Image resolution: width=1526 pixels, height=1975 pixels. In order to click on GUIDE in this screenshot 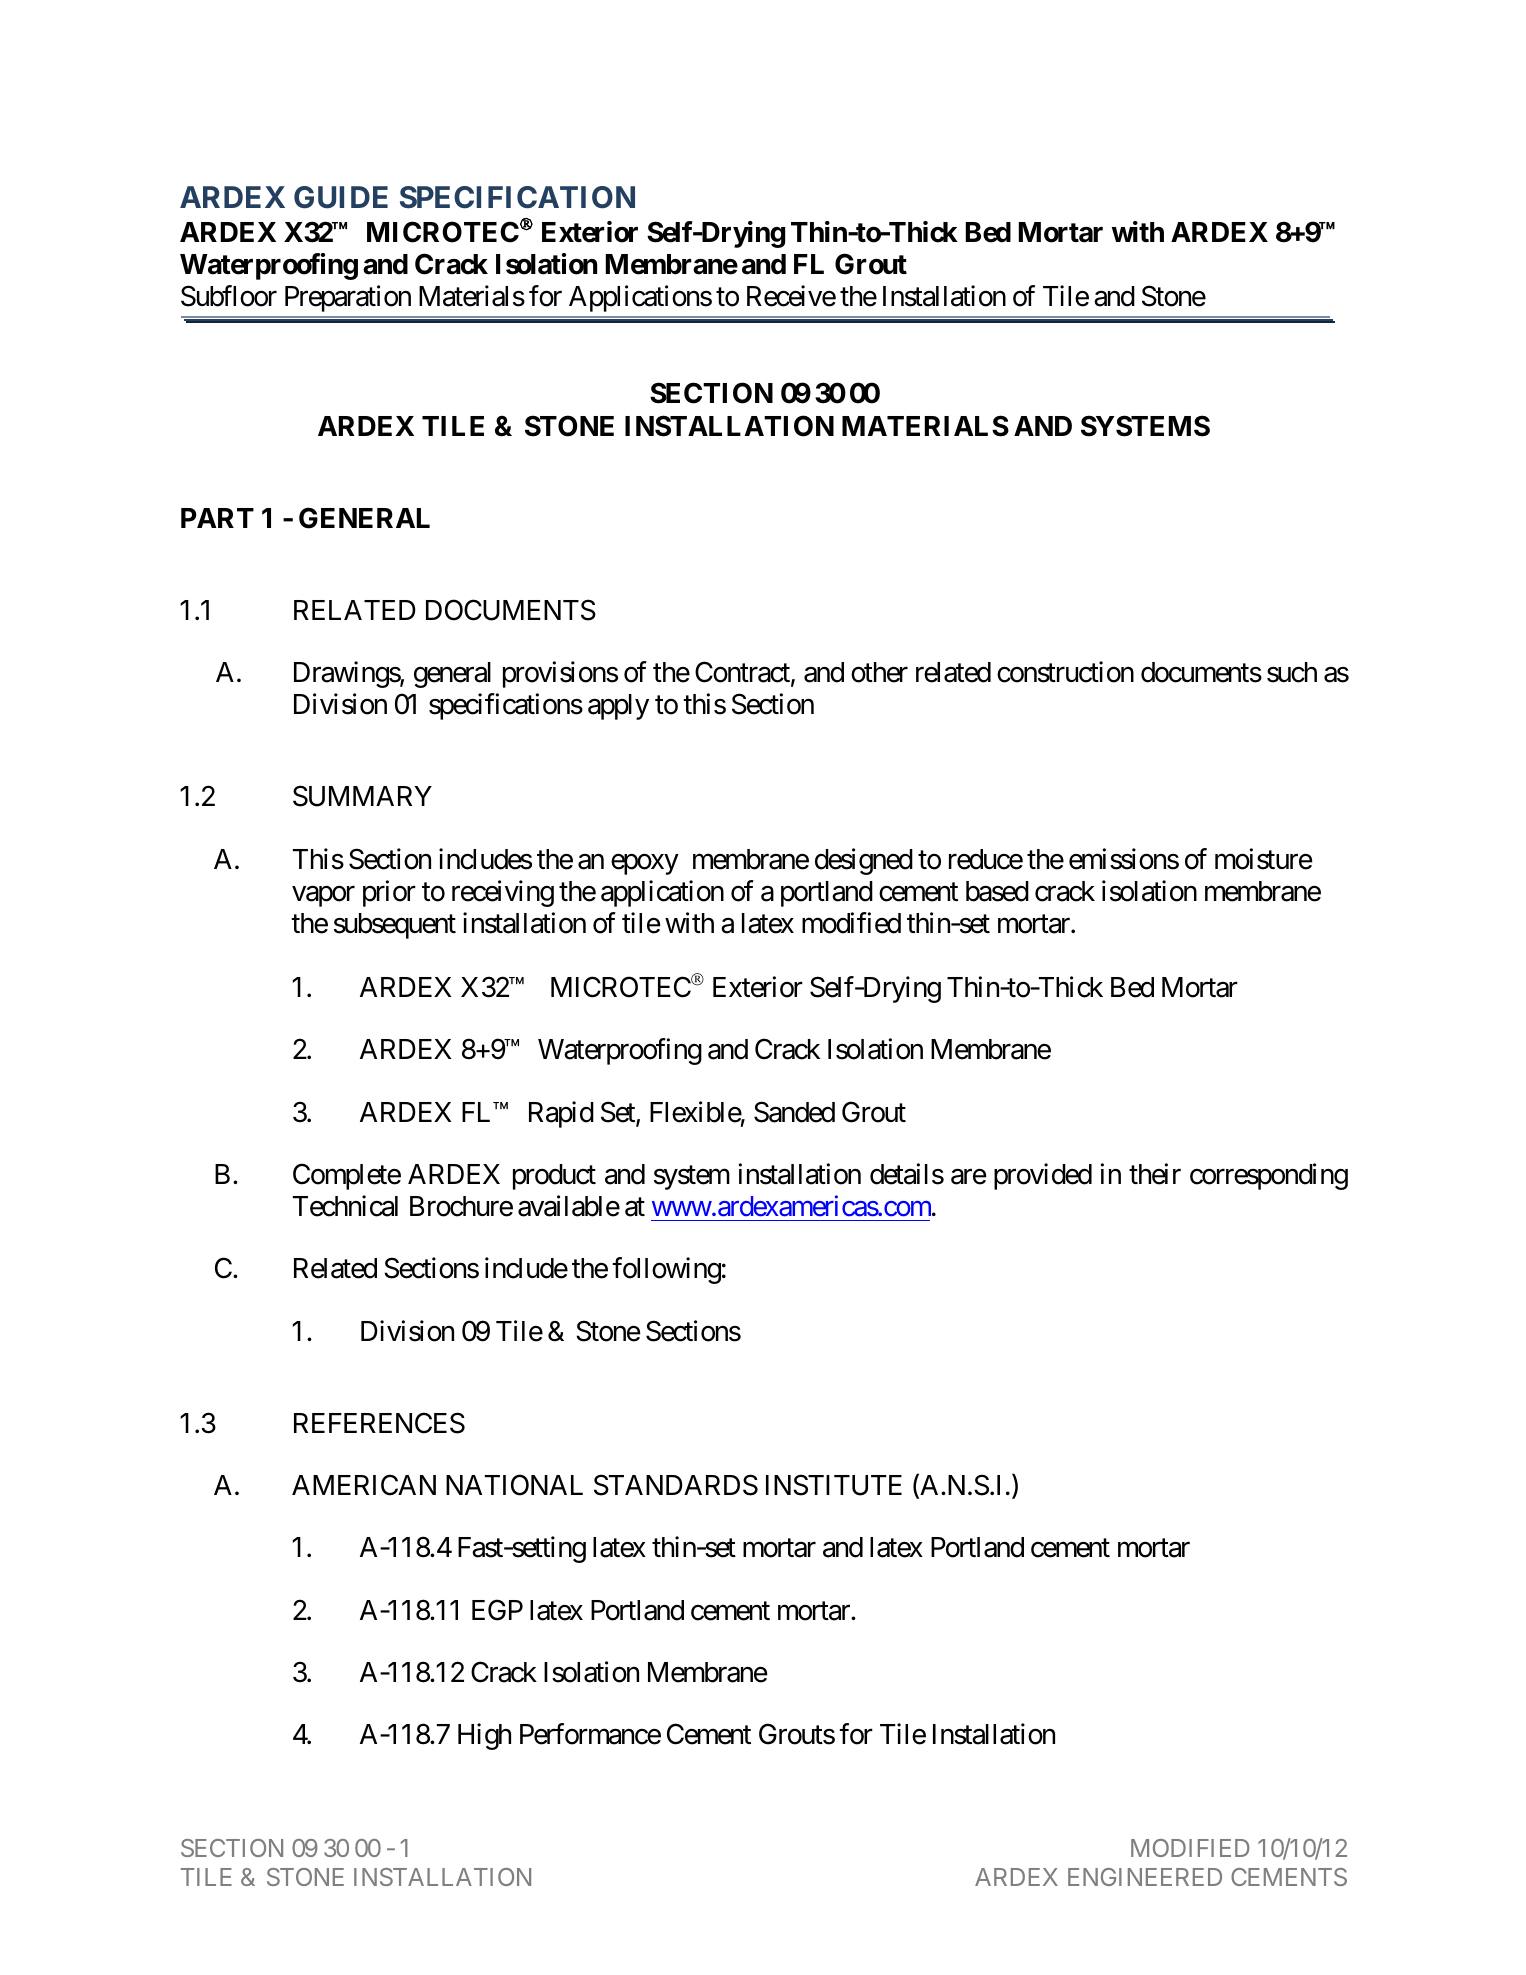, I will do `click(341, 197)`.
